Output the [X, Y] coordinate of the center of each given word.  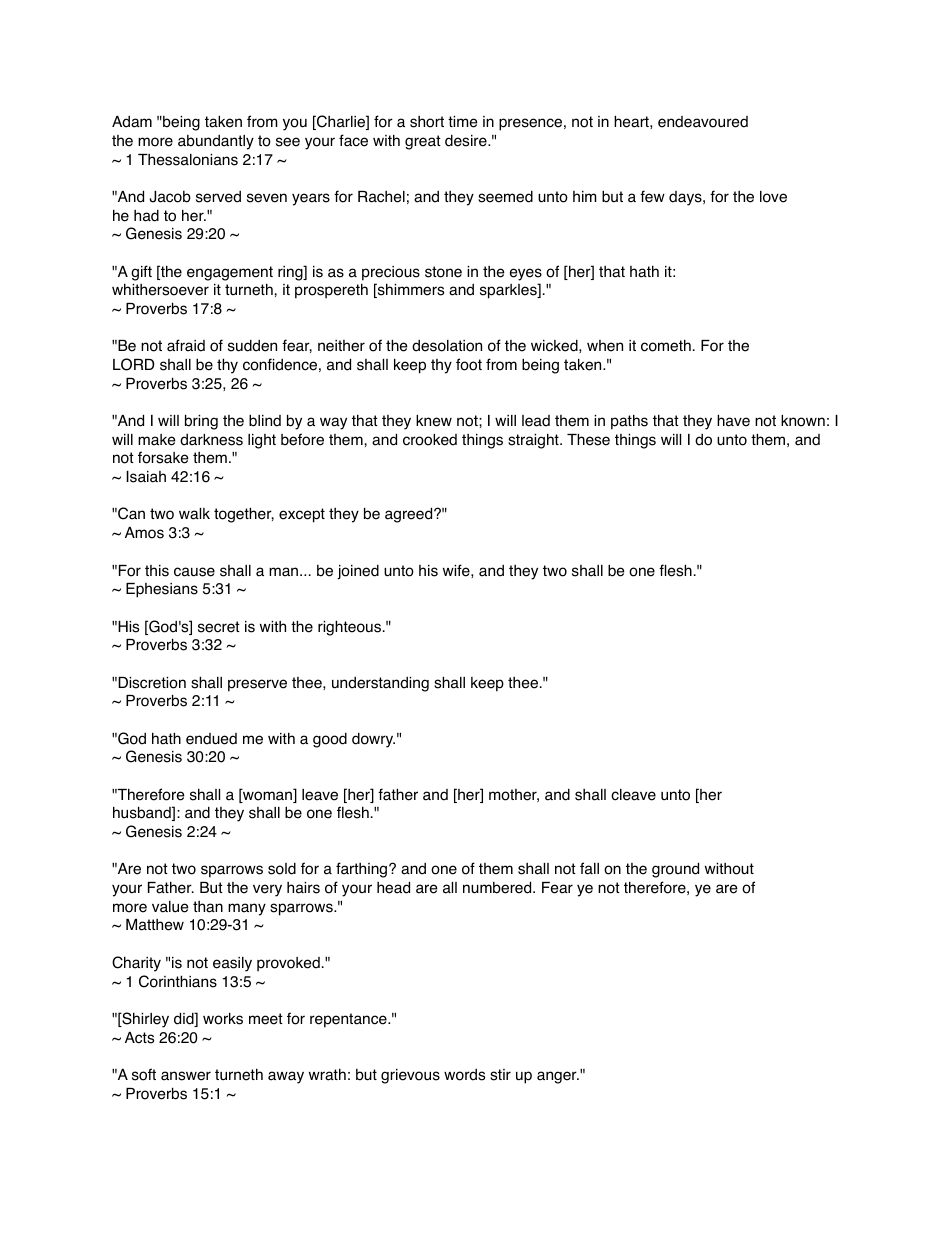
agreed [410, 515]
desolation [447, 346]
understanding [380, 684]
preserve [257, 685]
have [733, 420]
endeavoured [703, 122]
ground [675, 870]
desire [467, 141]
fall [589, 868]
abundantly [216, 142]
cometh [666, 345]
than [208, 907]
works [223, 1019]
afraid [186, 345]
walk [194, 514]
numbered [498, 887]
